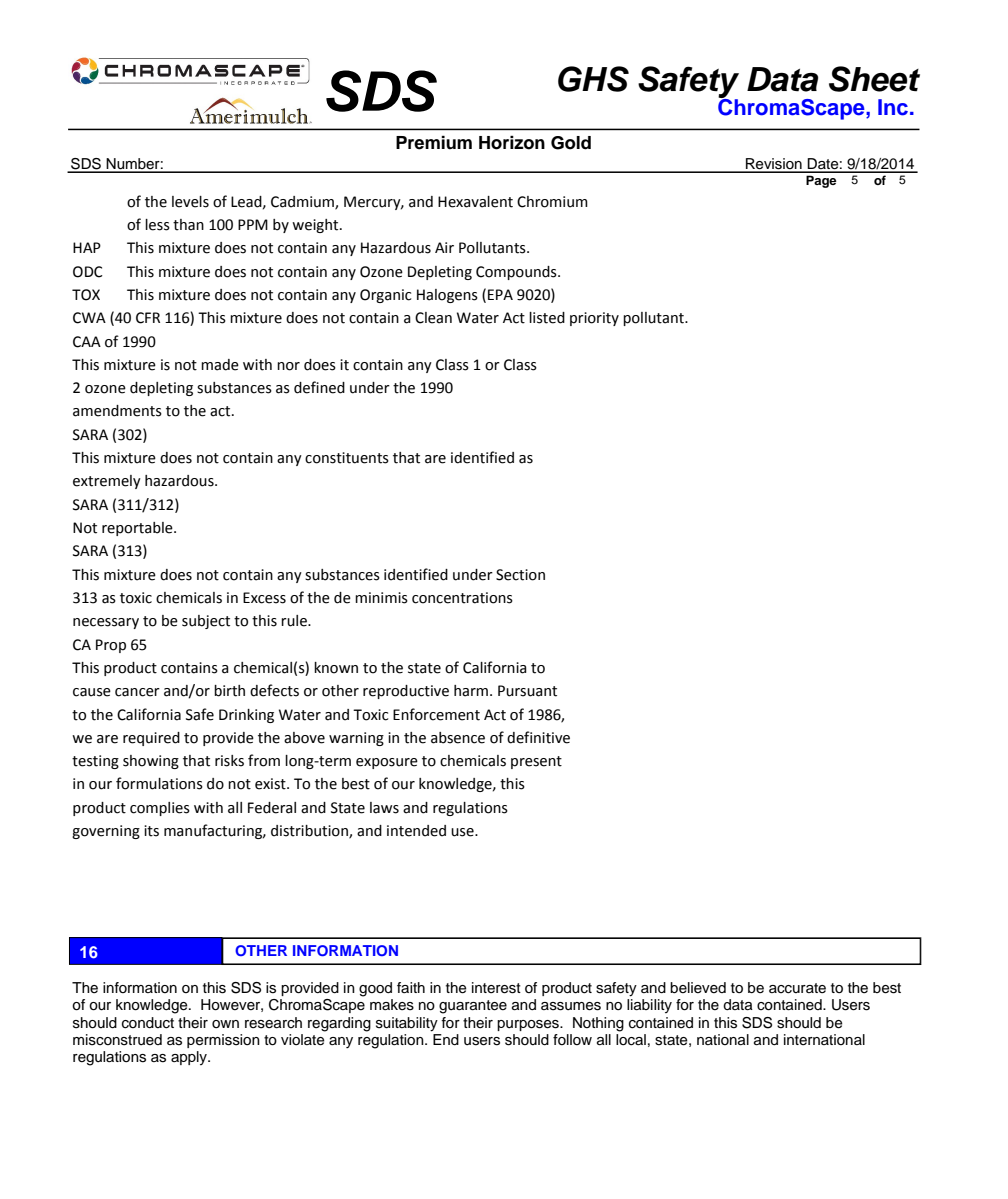 The height and width of the document is (1199, 1008). What do you see at coordinates (797, 988) in the document?
I see `accurate` at bounding box center [797, 988].
